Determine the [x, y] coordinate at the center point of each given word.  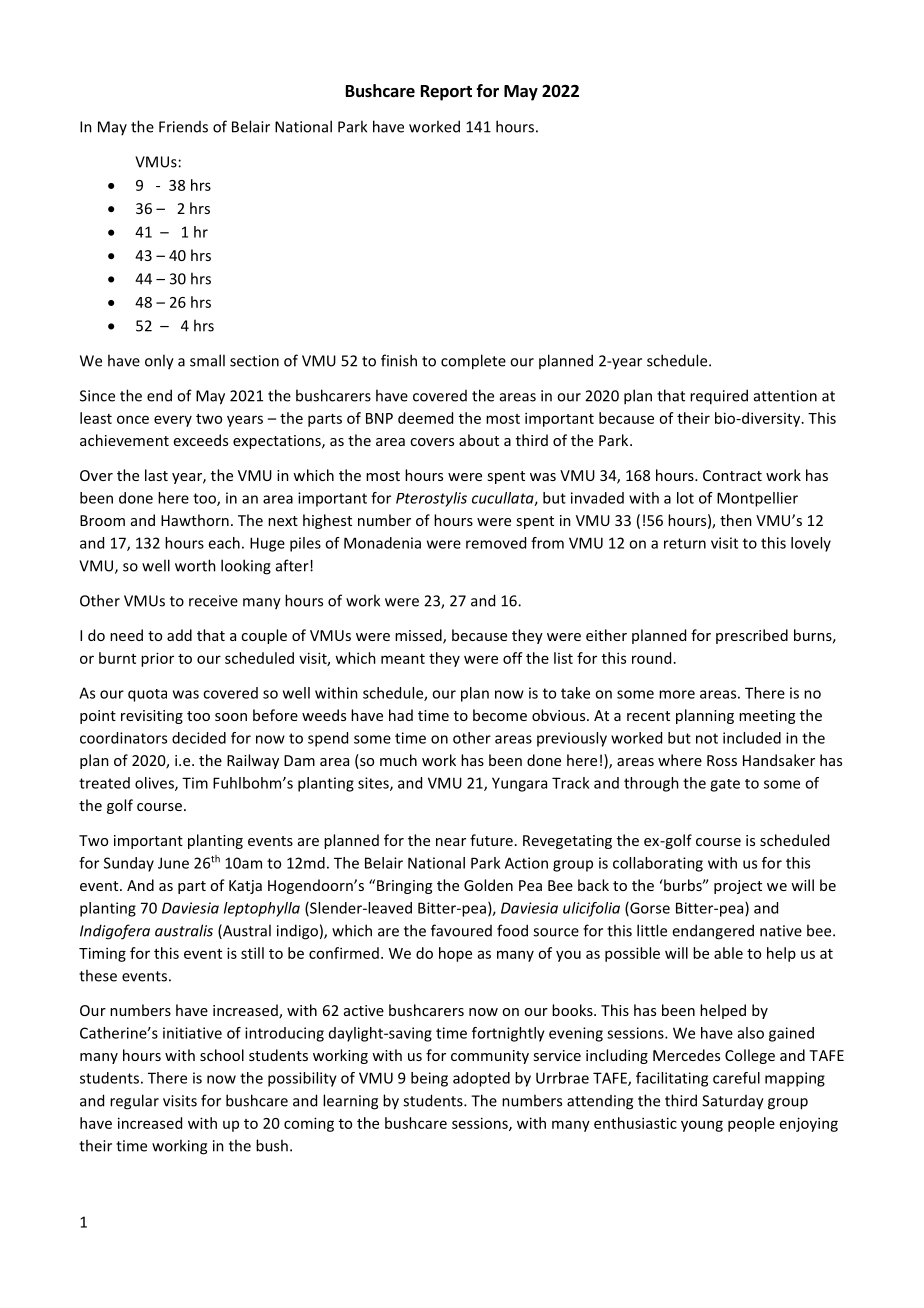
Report [446, 93]
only [159, 362]
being [429, 1079]
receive [213, 601]
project [738, 887]
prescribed [752, 636]
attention [785, 396]
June [173, 863]
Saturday [733, 1102]
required [719, 397]
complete [473, 362]
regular [134, 1102]
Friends [183, 127]
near [451, 842]
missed [419, 636]
